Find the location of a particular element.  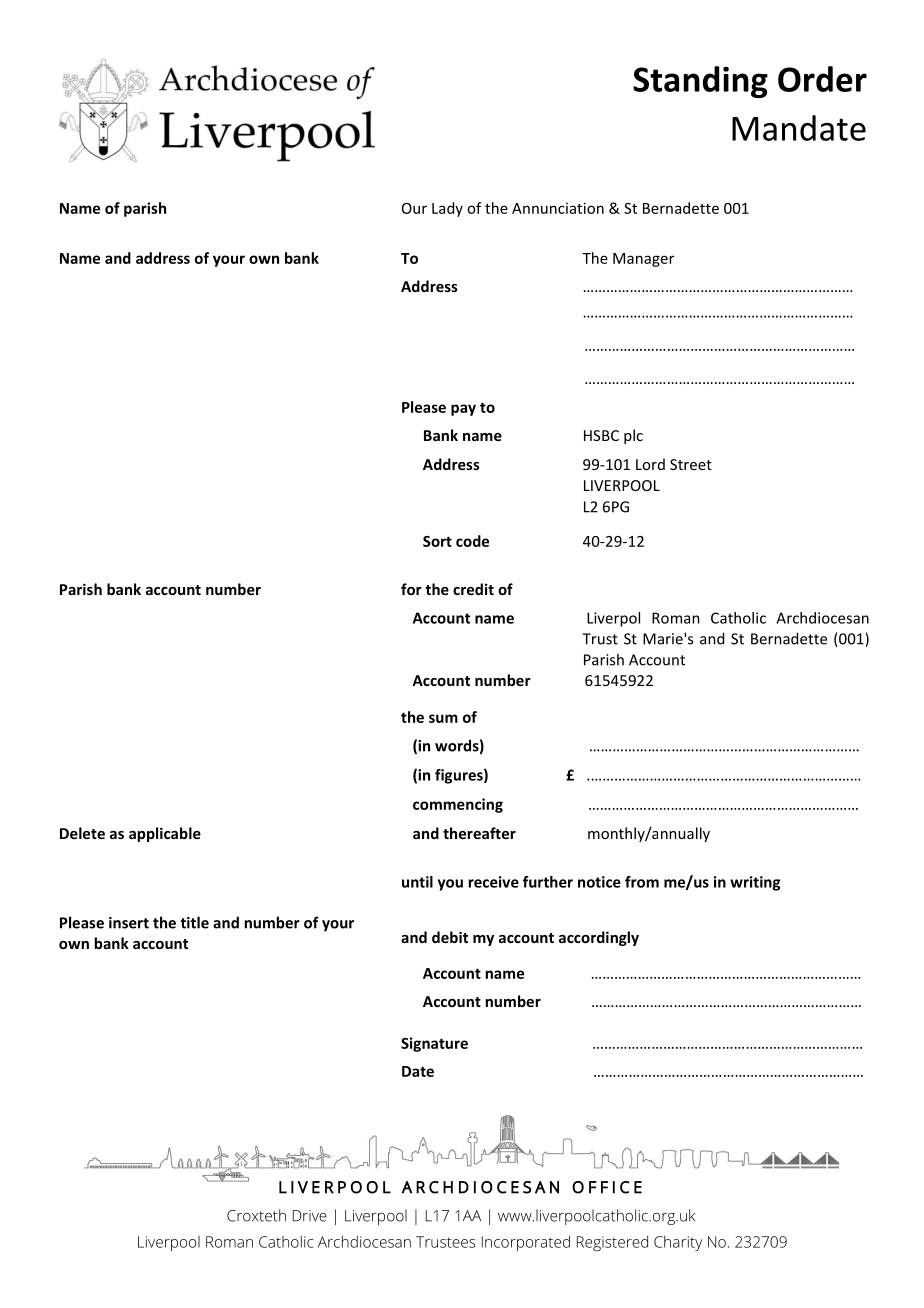

pay is located at coordinates (463, 410).
